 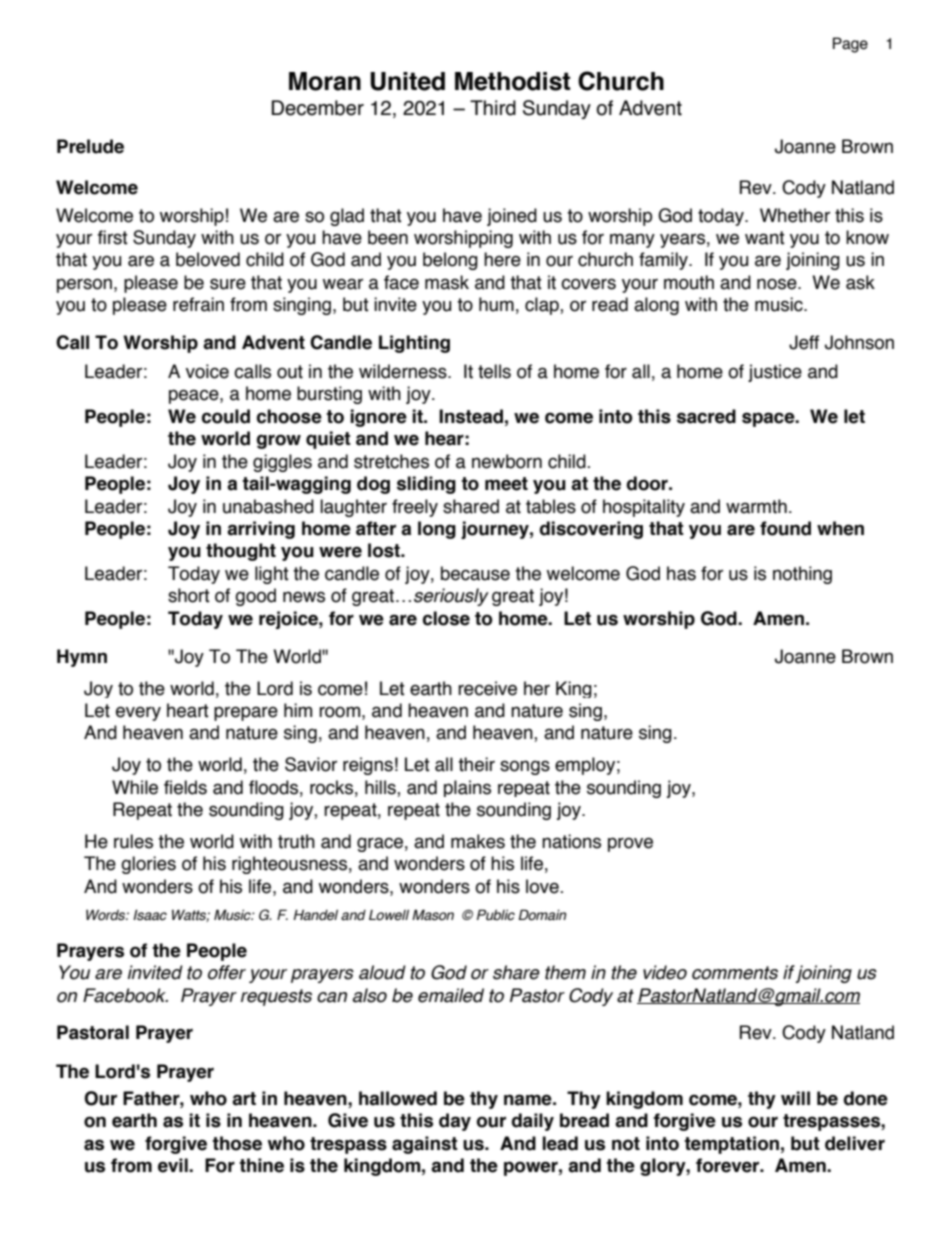 What do you see at coordinates (90, 146) in the image?
I see `Prelude` at bounding box center [90, 146].
